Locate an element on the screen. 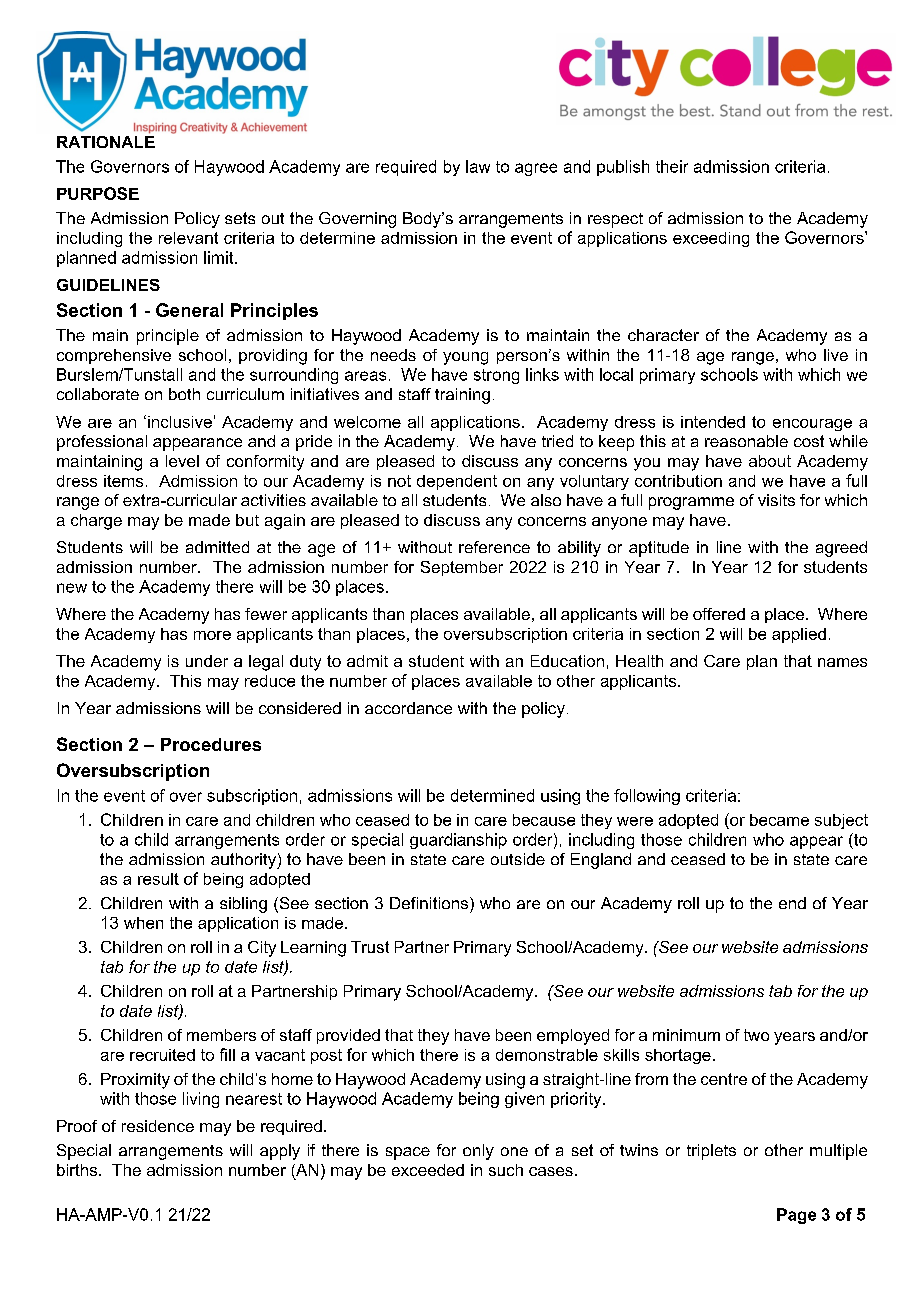 The image size is (924, 1308). Page is located at coordinates (796, 1216).
